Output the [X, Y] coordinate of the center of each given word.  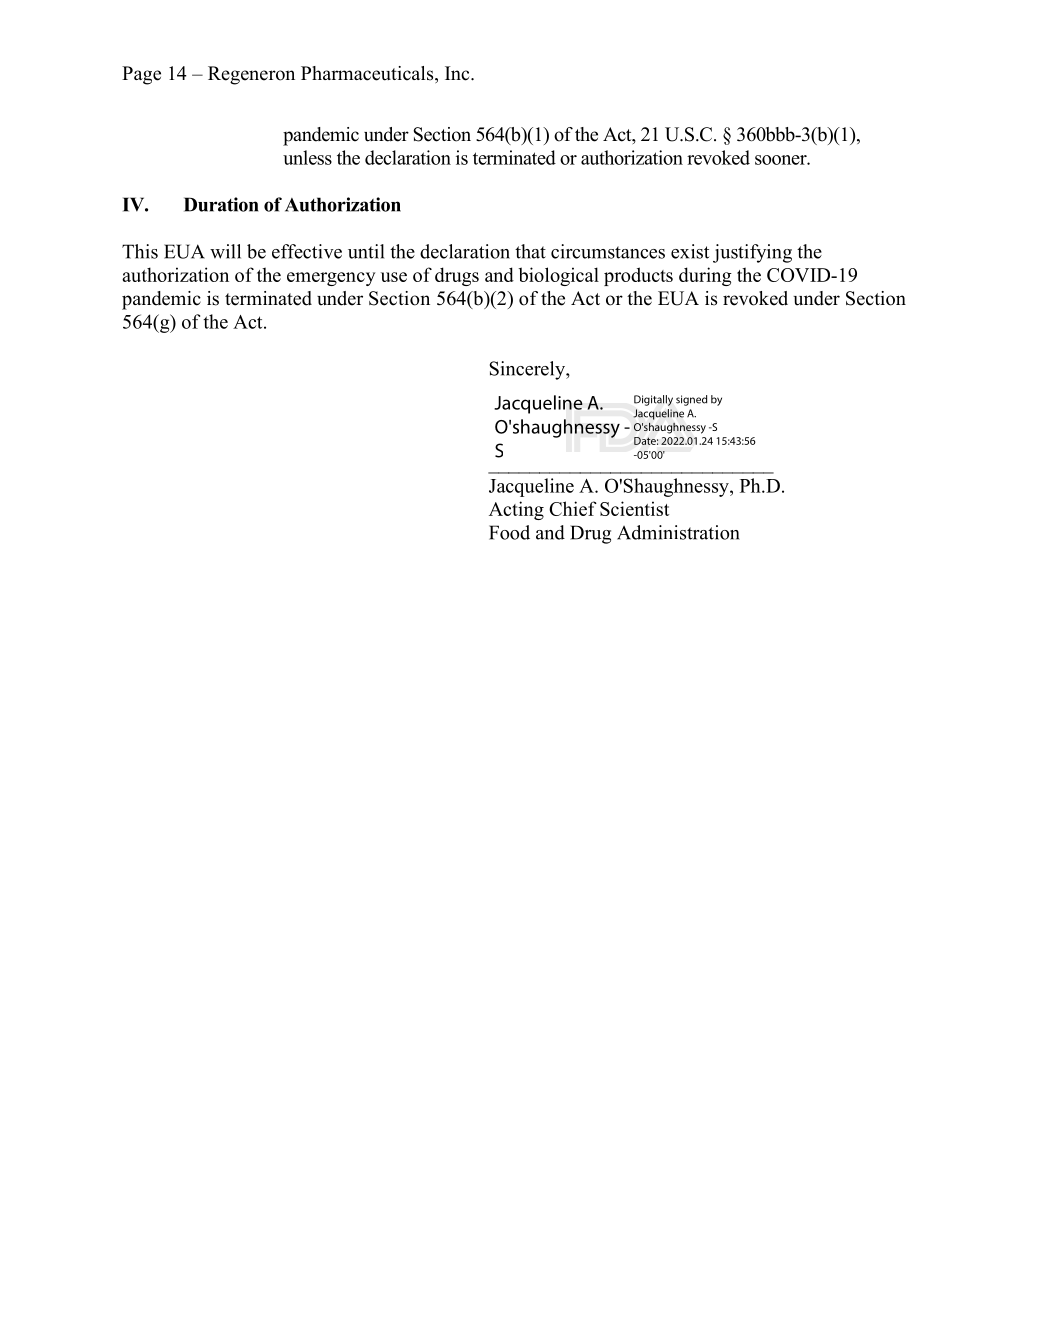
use [394, 277]
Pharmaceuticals [368, 74]
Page [141, 75]
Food [509, 532]
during [705, 276]
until [366, 251]
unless [307, 157]
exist [690, 251]
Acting [516, 510]
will [225, 251]
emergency [331, 279]
